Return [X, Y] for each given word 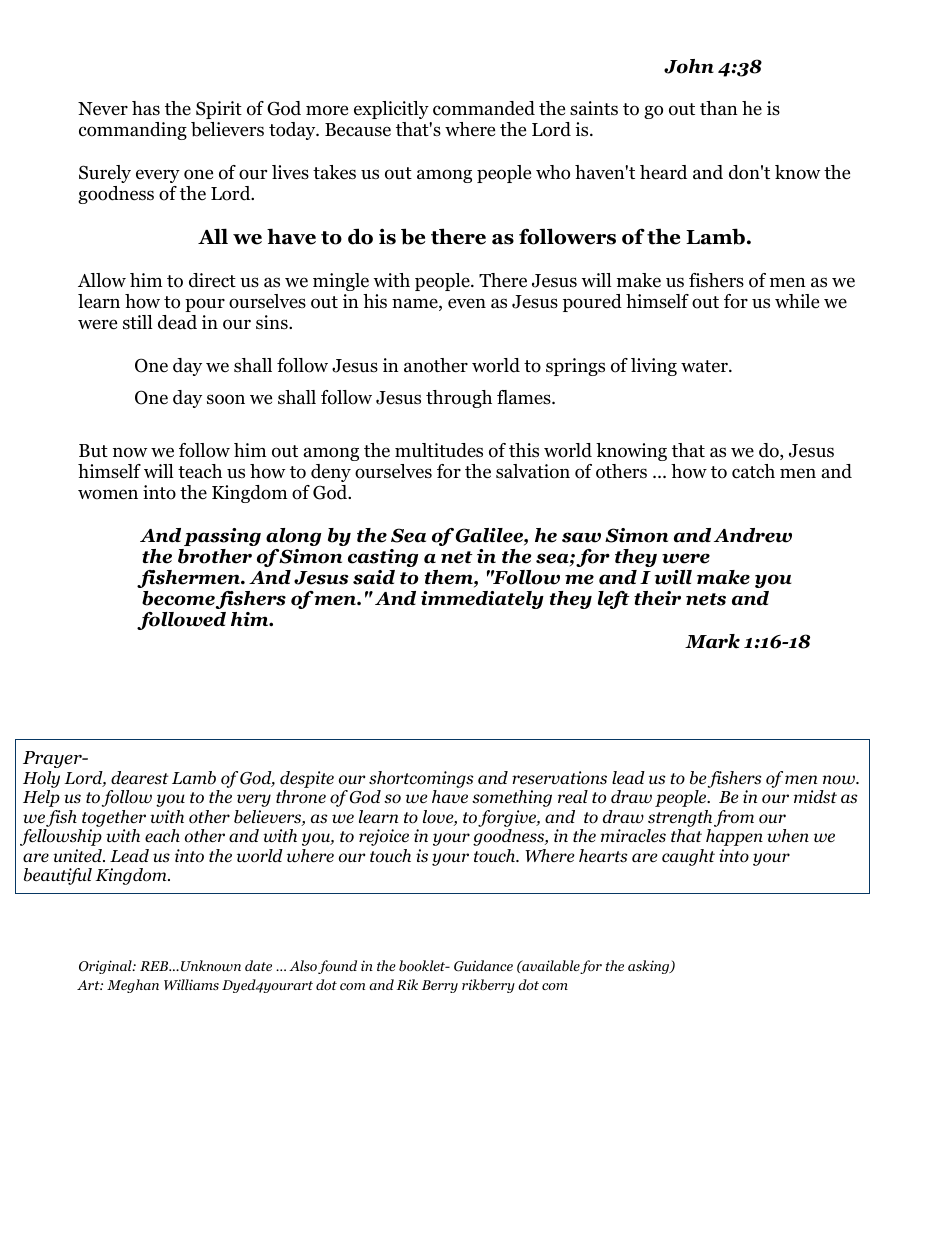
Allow [102, 280]
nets [706, 599]
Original [106, 967]
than [719, 108]
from [734, 818]
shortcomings [421, 781]
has [146, 108]
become [178, 598]
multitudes [439, 450]
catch [753, 471]
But [93, 450]
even [467, 303]
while [797, 301]
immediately [482, 600]
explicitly [391, 110]
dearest [140, 778]
